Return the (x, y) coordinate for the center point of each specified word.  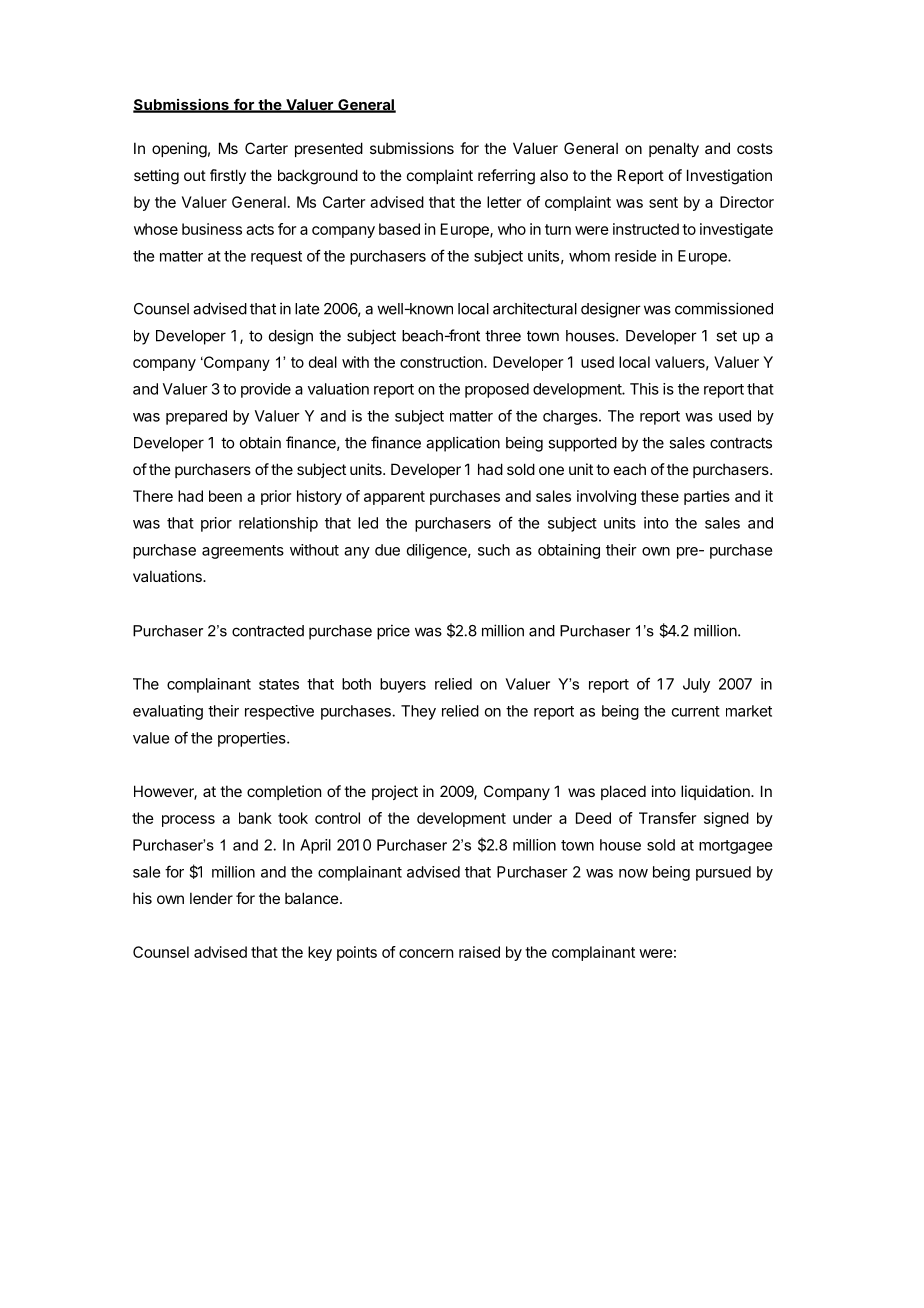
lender (211, 898)
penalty (674, 149)
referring (506, 177)
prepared (196, 417)
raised (479, 952)
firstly (228, 176)
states (279, 684)
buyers (403, 685)
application (463, 444)
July (696, 685)
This (644, 389)
